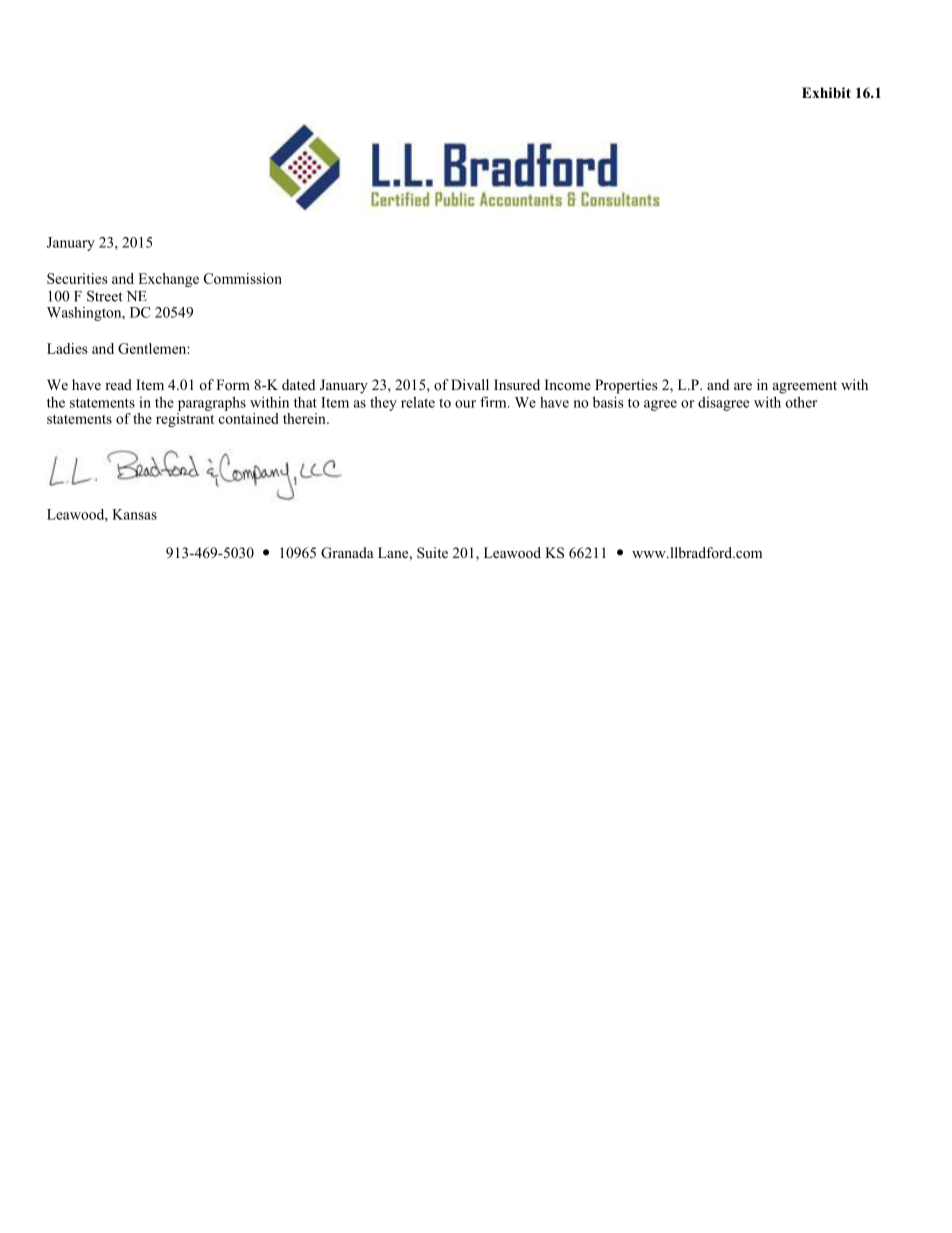 The width and height of the screenshot is (952, 1233). What do you see at coordinates (77, 278) in the screenshot?
I see `Securities` at bounding box center [77, 278].
